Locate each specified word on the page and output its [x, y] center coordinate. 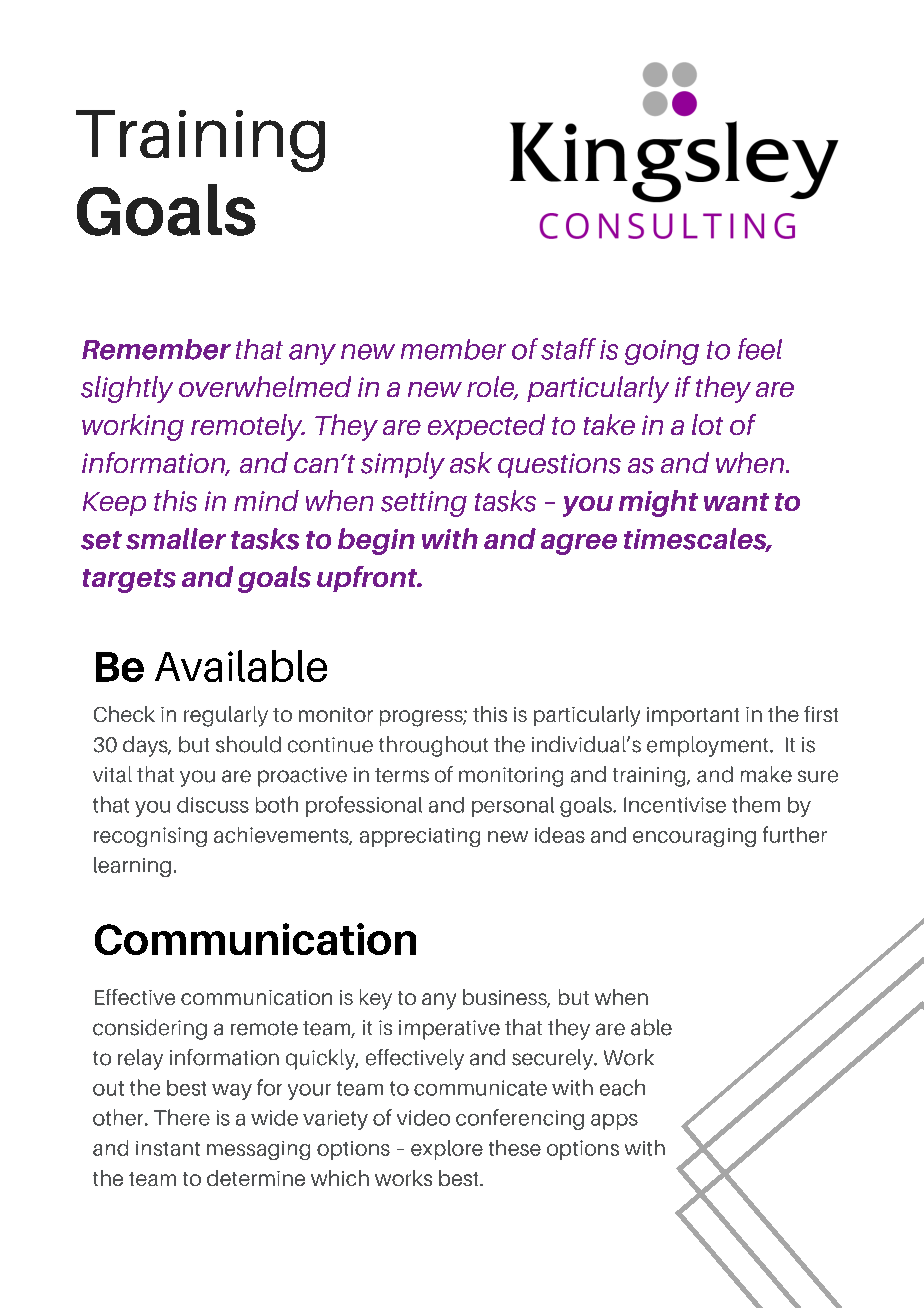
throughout [433, 746]
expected [486, 427]
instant [168, 1148]
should [248, 744]
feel [760, 349]
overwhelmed [265, 386]
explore [447, 1150]
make [766, 774]
